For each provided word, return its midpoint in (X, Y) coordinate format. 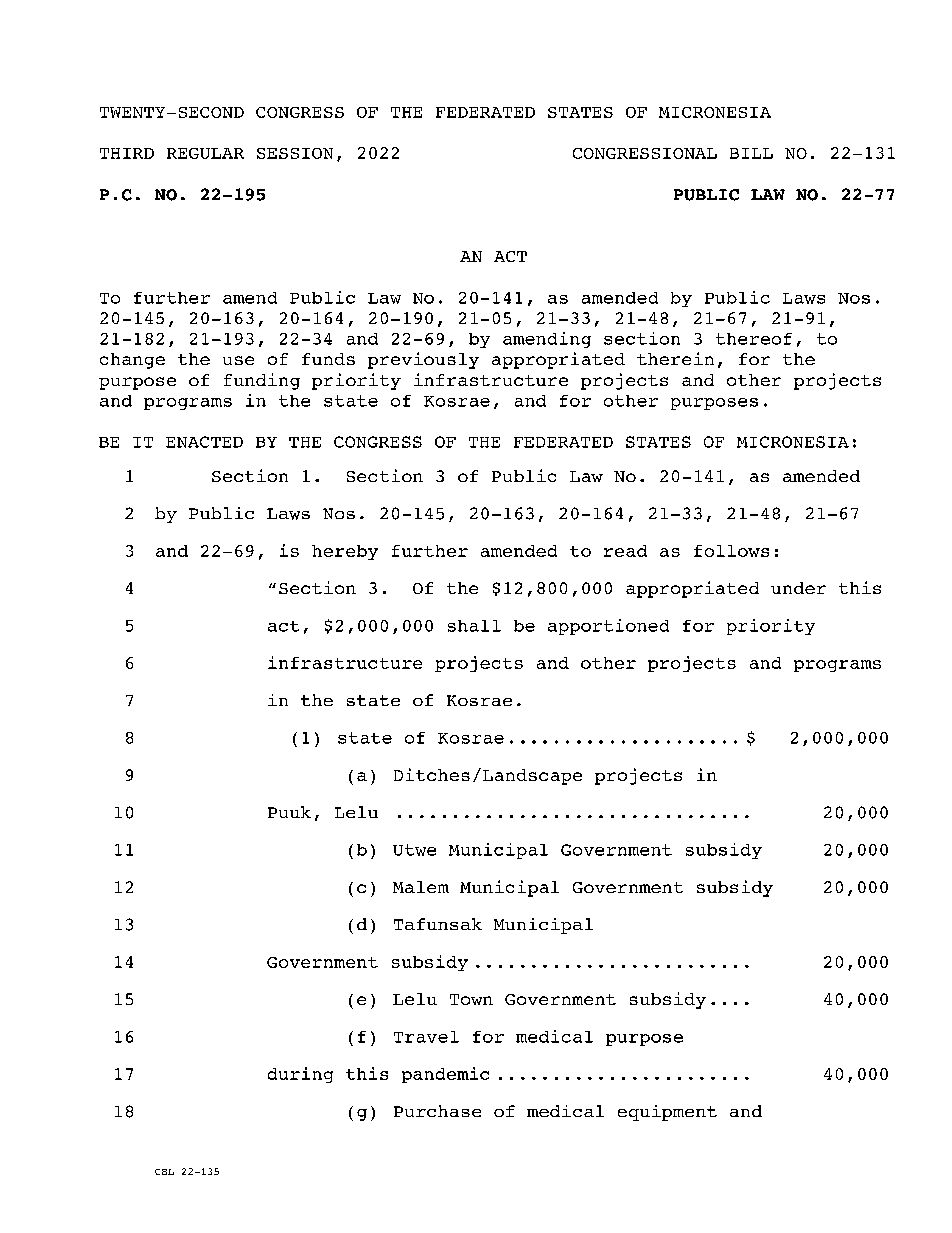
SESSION (295, 153)
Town (471, 999)
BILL (751, 153)
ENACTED (204, 442)
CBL (164, 1172)
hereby (345, 552)
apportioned (608, 627)
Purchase (437, 1111)
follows (731, 551)
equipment (667, 1113)
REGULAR (205, 153)
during (300, 1075)
